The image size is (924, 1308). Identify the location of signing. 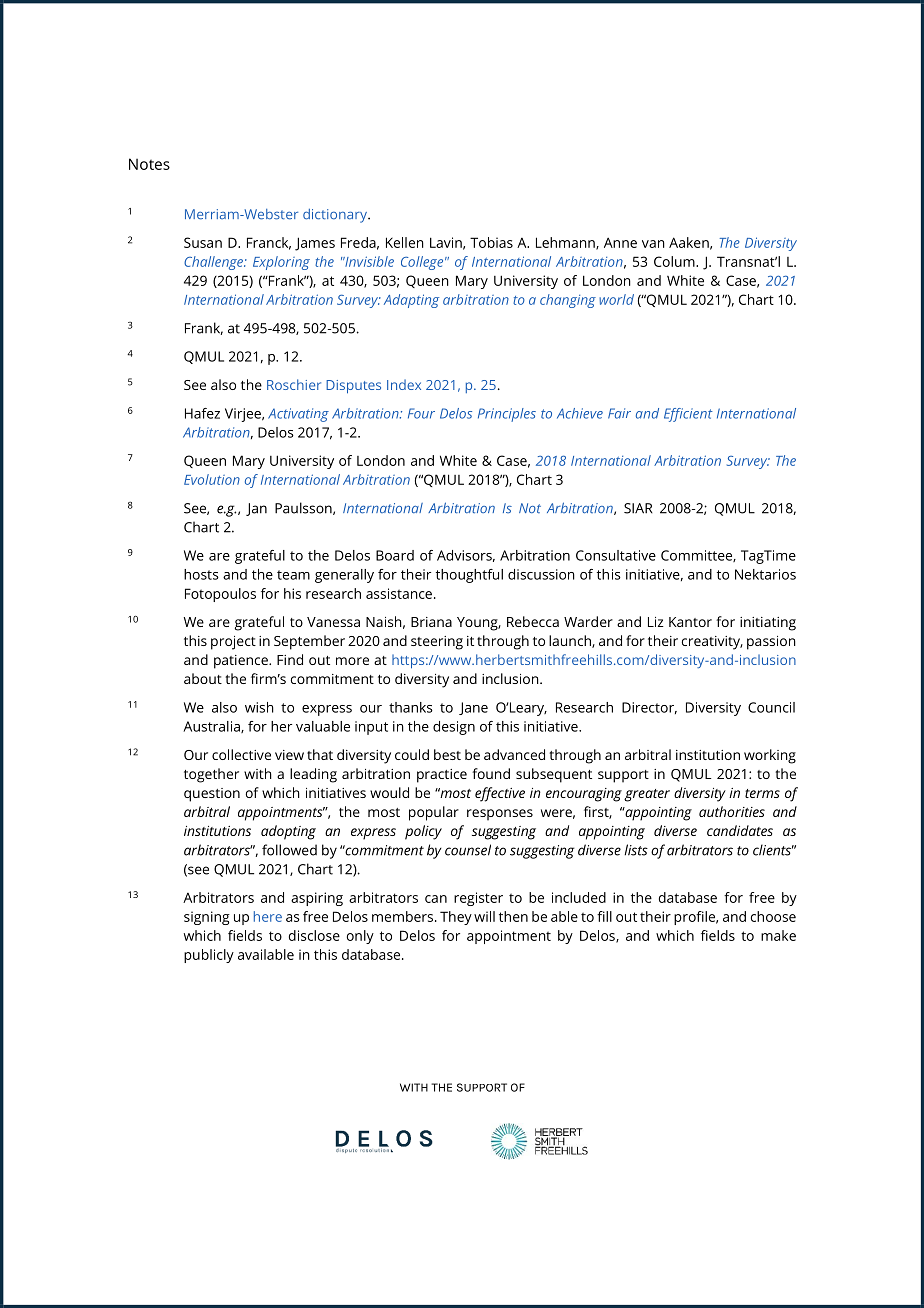
(207, 918).
